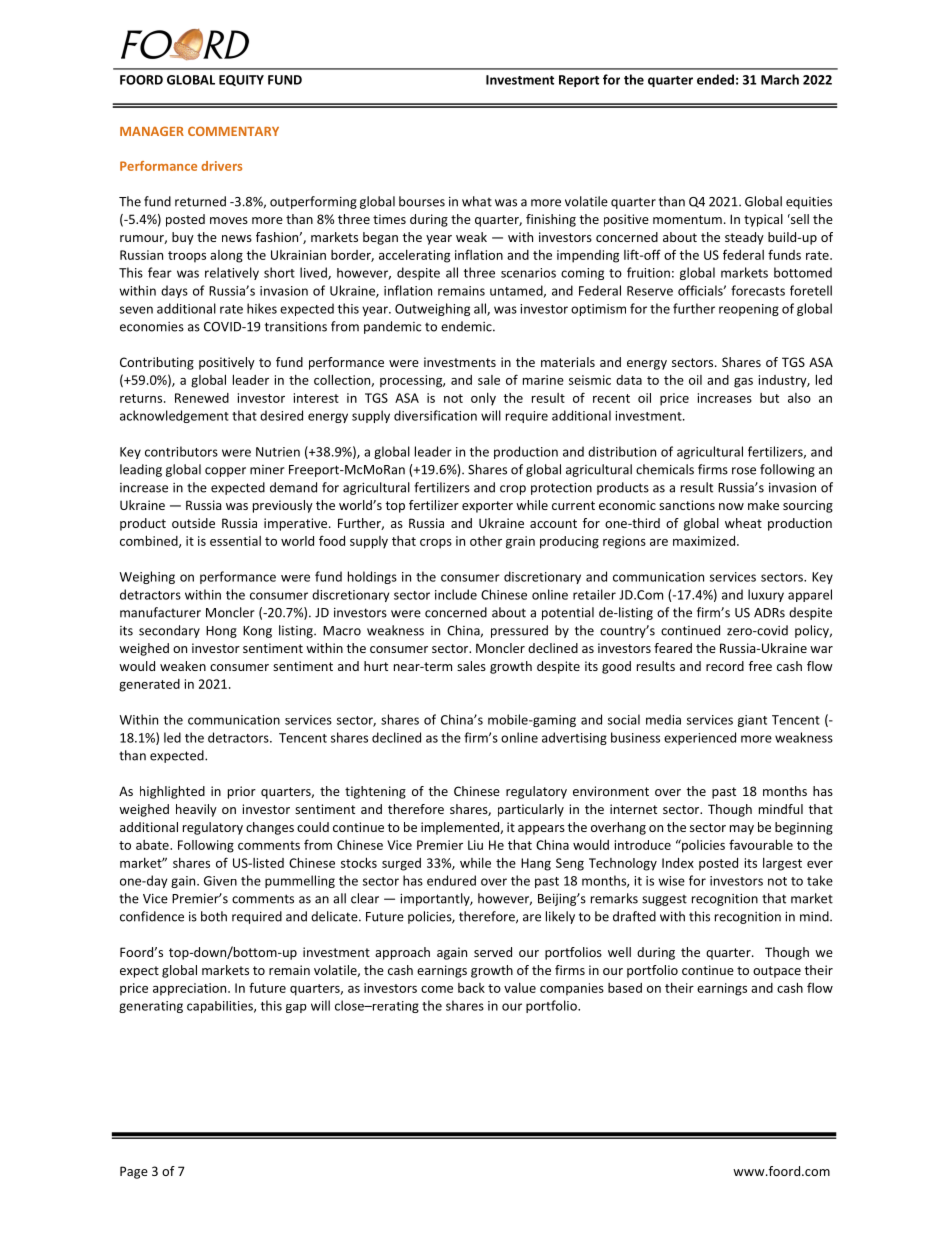 The image size is (952, 1233). Describe the element at coordinates (451, 880) in the document. I see `endured` at that location.
